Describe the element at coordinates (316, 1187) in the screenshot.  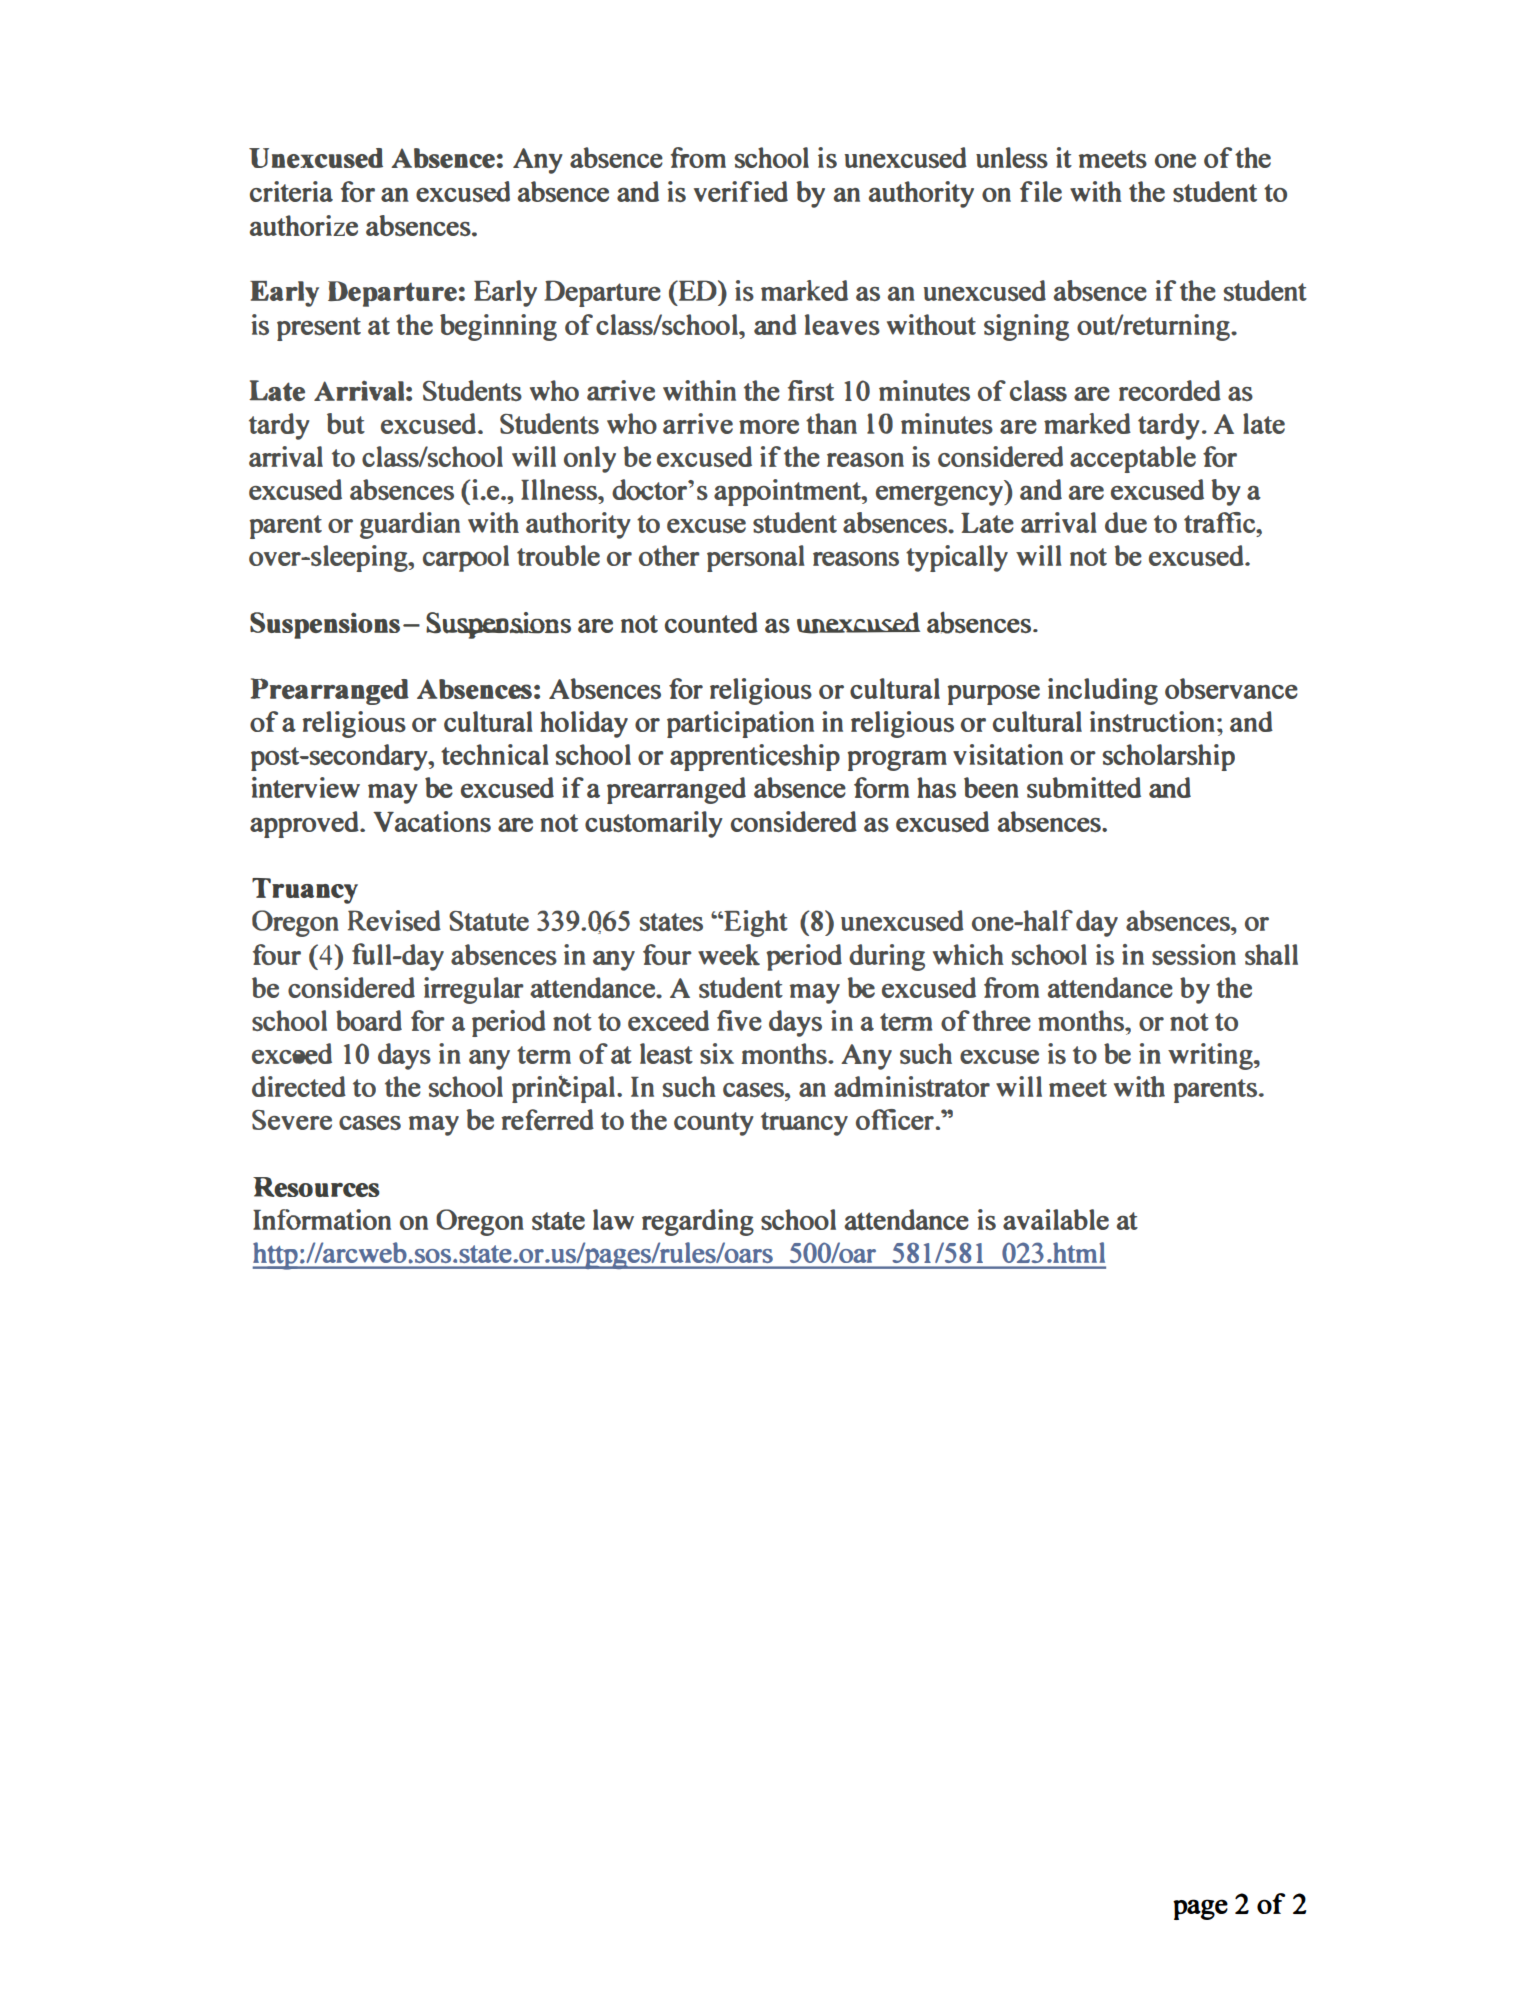
I see `Resources` at that location.
